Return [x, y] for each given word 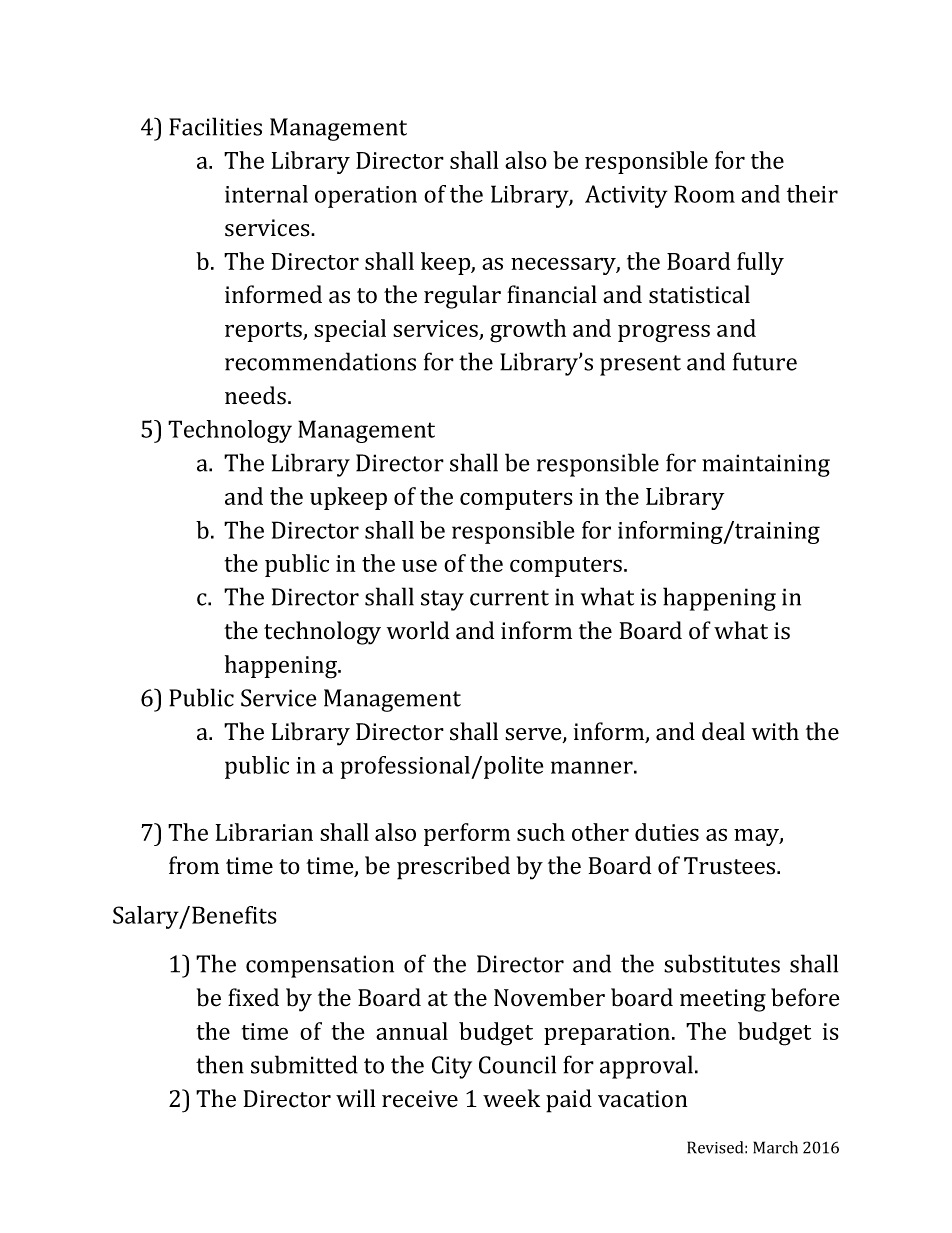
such [541, 832]
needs [255, 395]
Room [704, 194]
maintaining [766, 465]
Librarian [264, 832]
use [419, 566]
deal [723, 731]
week [511, 1098]
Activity [626, 196]
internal [266, 194]
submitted [304, 1064]
